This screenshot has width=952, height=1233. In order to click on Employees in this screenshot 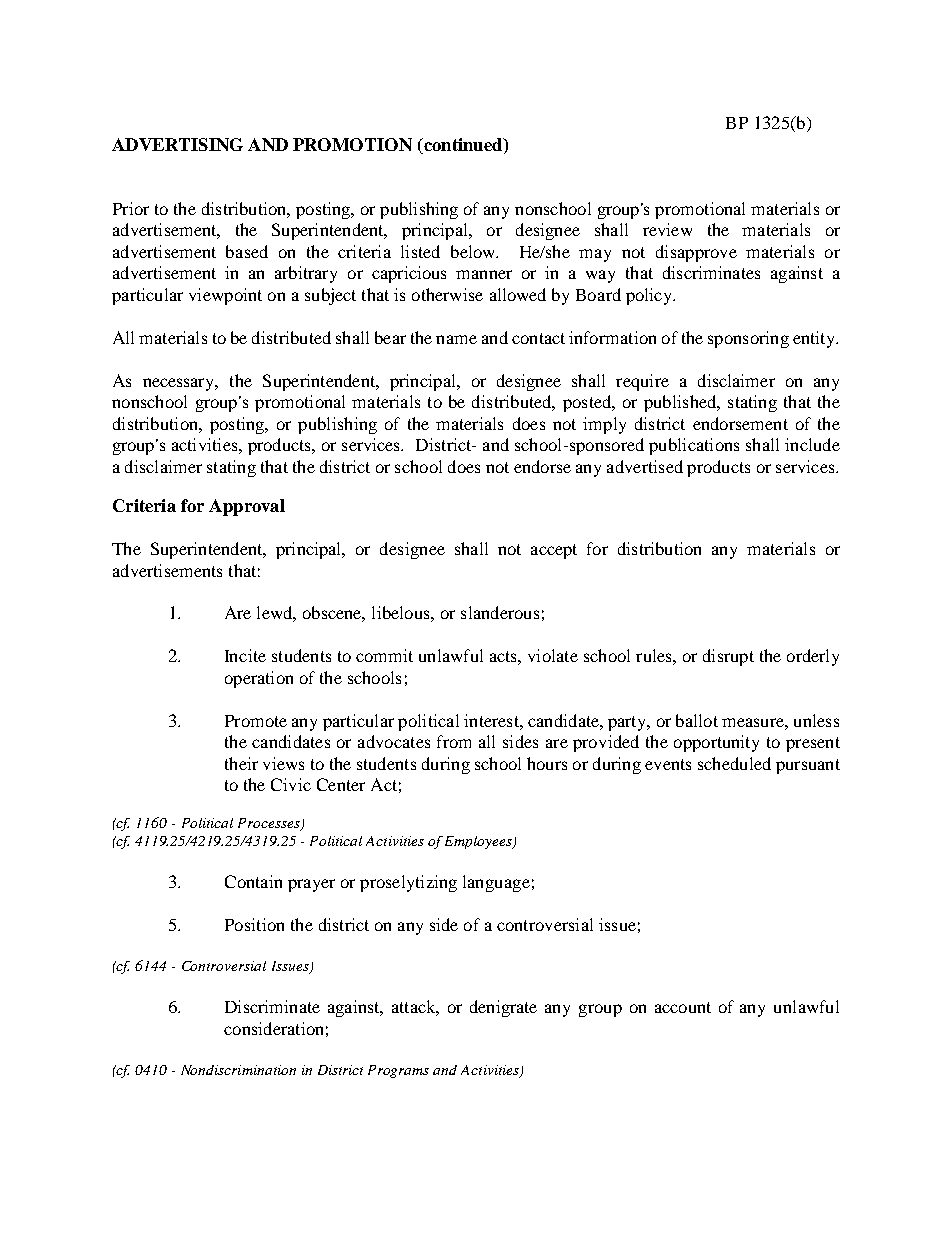, I will do `click(479, 842)`.
